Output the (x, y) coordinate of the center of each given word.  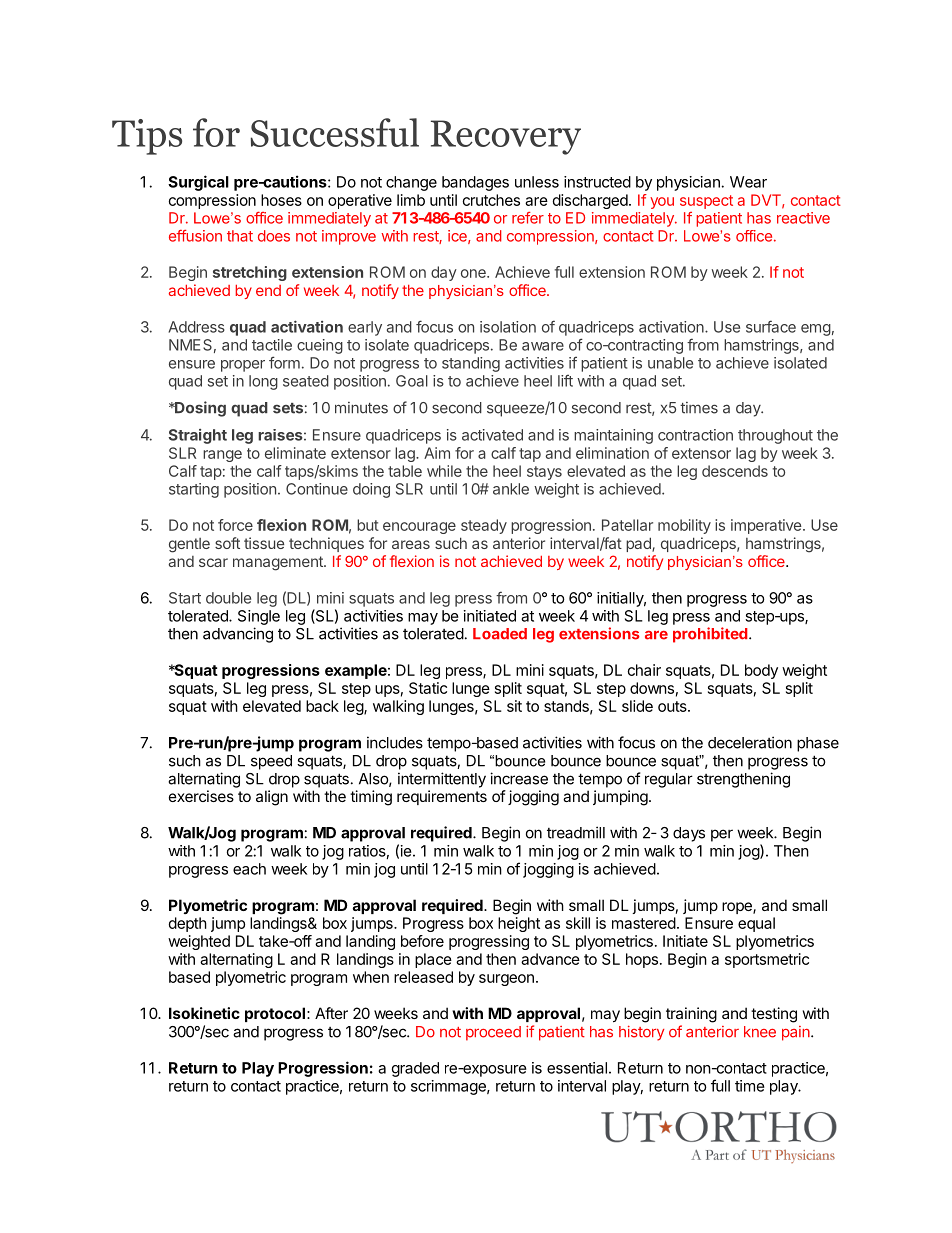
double (228, 598)
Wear (748, 182)
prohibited (711, 635)
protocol (275, 1014)
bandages (475, 183)
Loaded (500, 634)
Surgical (198, 183)
